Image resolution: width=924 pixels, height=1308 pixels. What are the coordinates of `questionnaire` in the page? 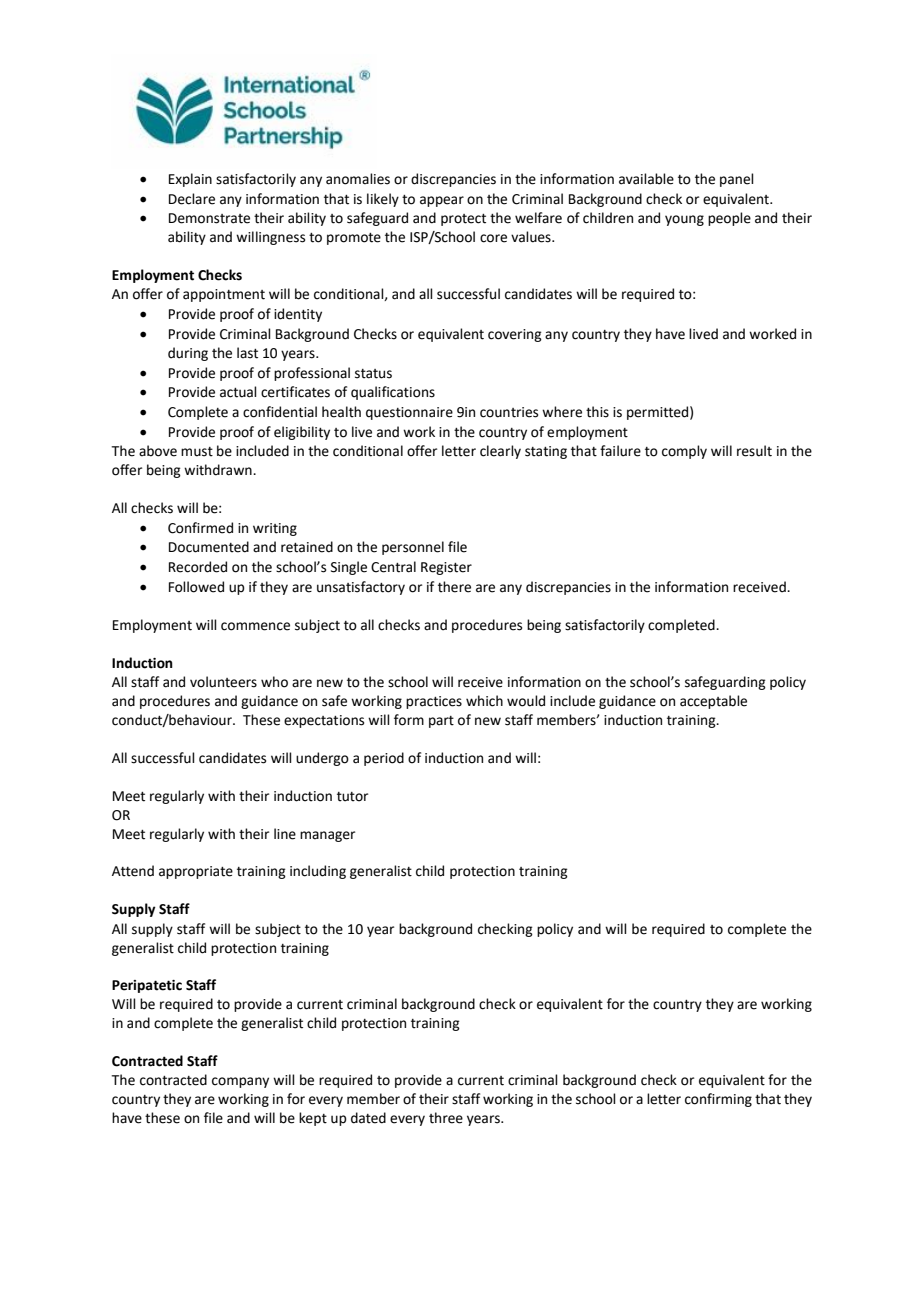 It's located at (409, 413).
